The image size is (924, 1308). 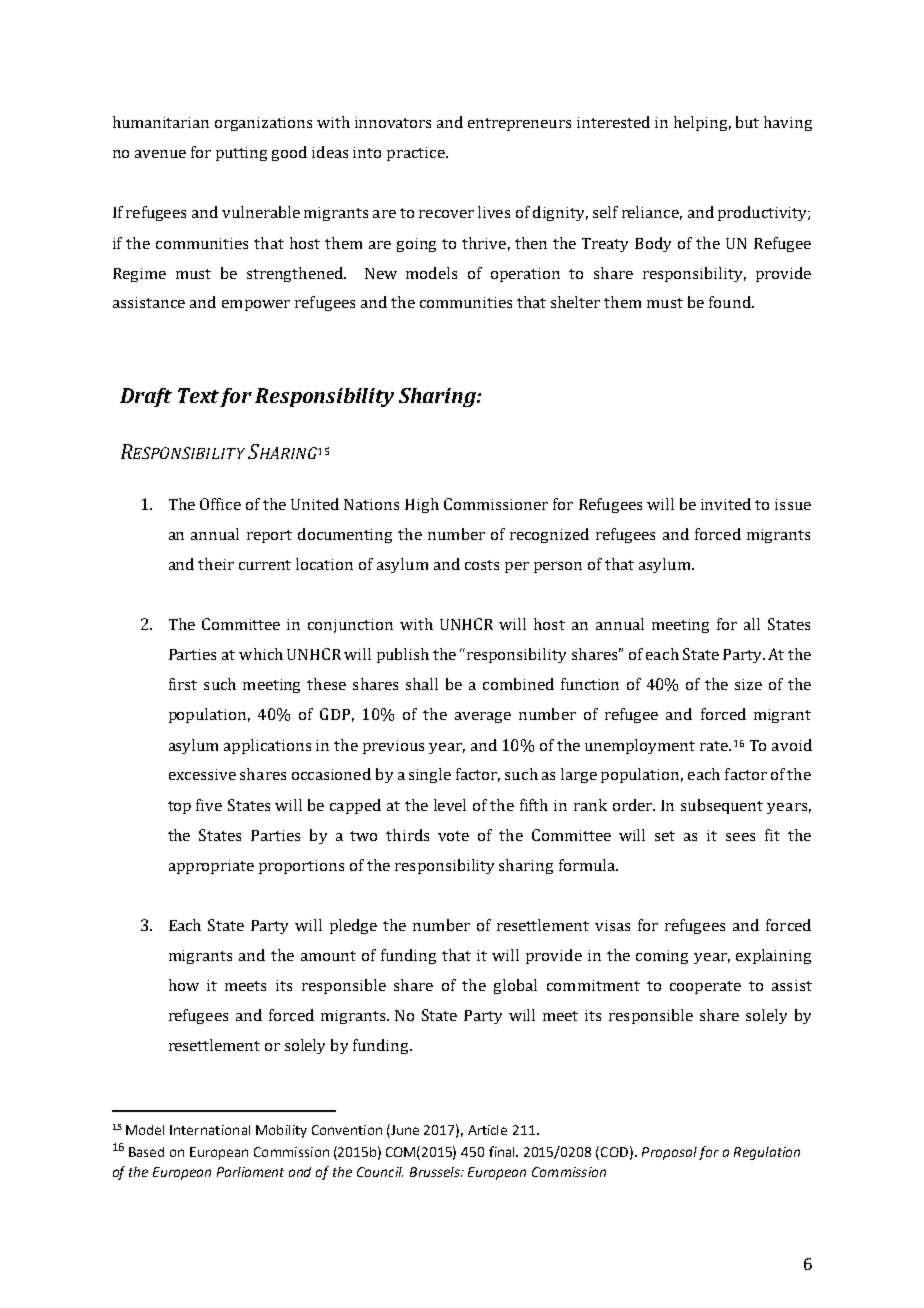 I want to click on excessive, so click(x=202, y=774).
